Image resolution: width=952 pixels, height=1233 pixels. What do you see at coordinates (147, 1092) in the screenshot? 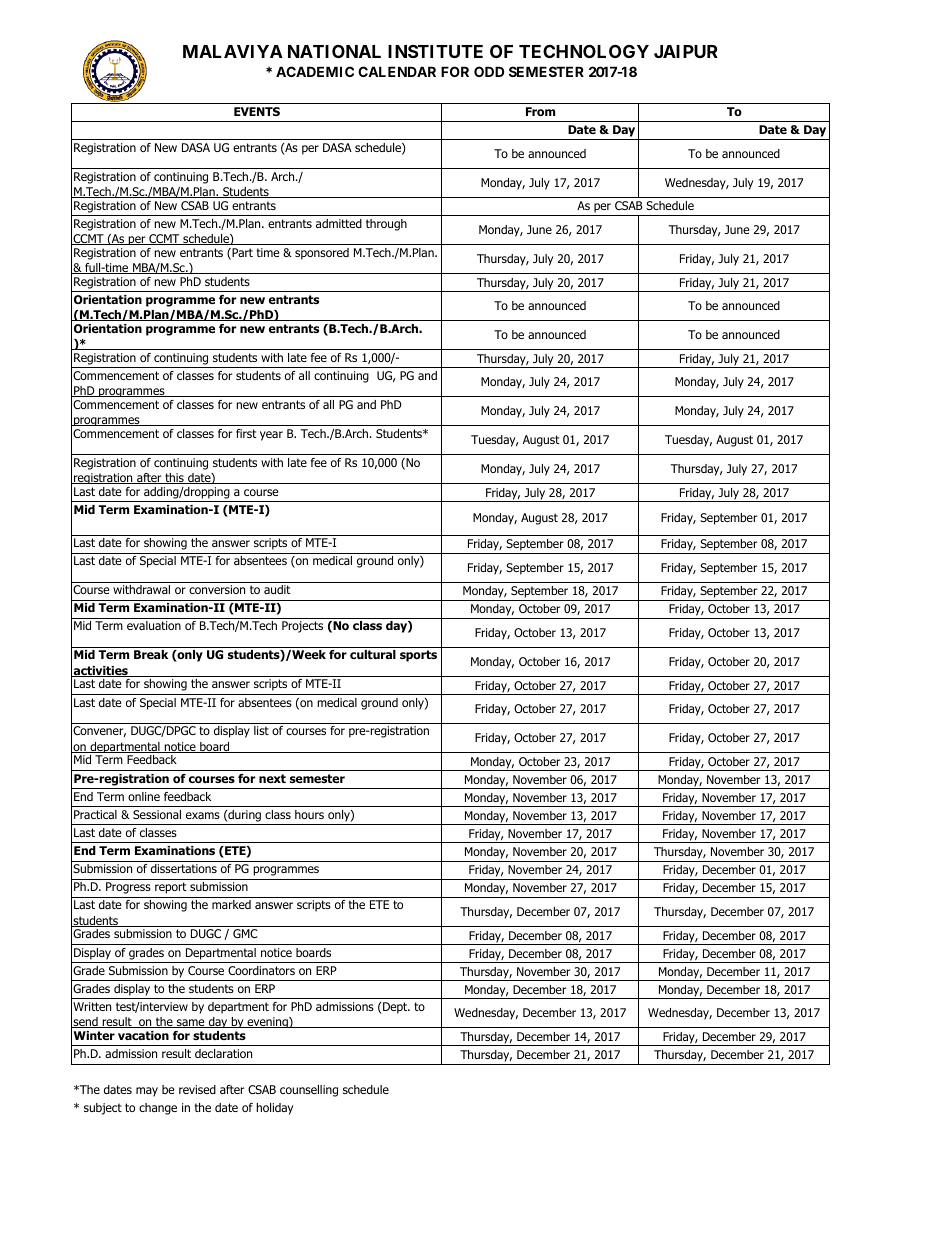
I see `may` at bounding box center [147, 1092].
